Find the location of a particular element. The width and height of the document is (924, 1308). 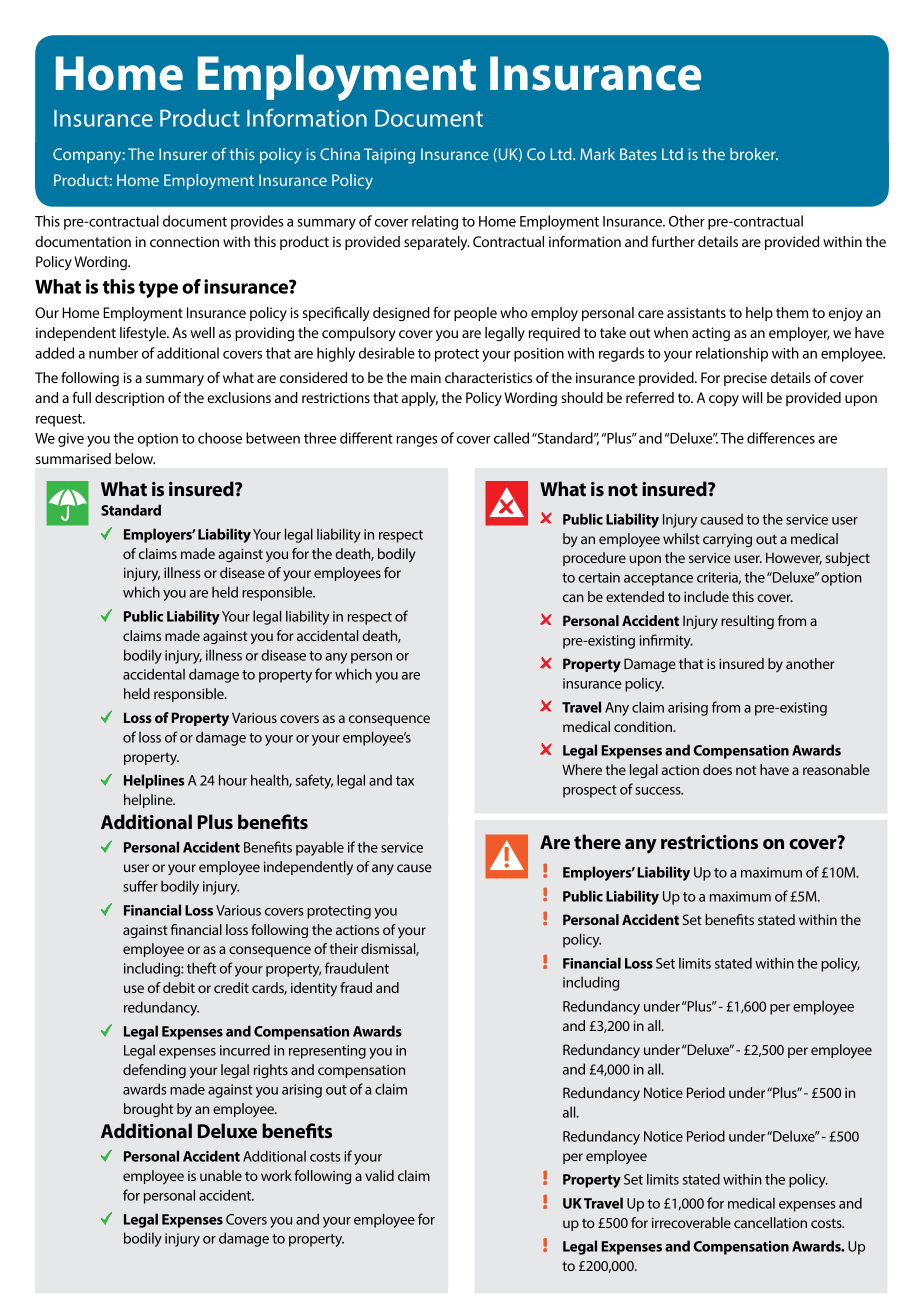

resulting is located at coordinates (747, 622).
